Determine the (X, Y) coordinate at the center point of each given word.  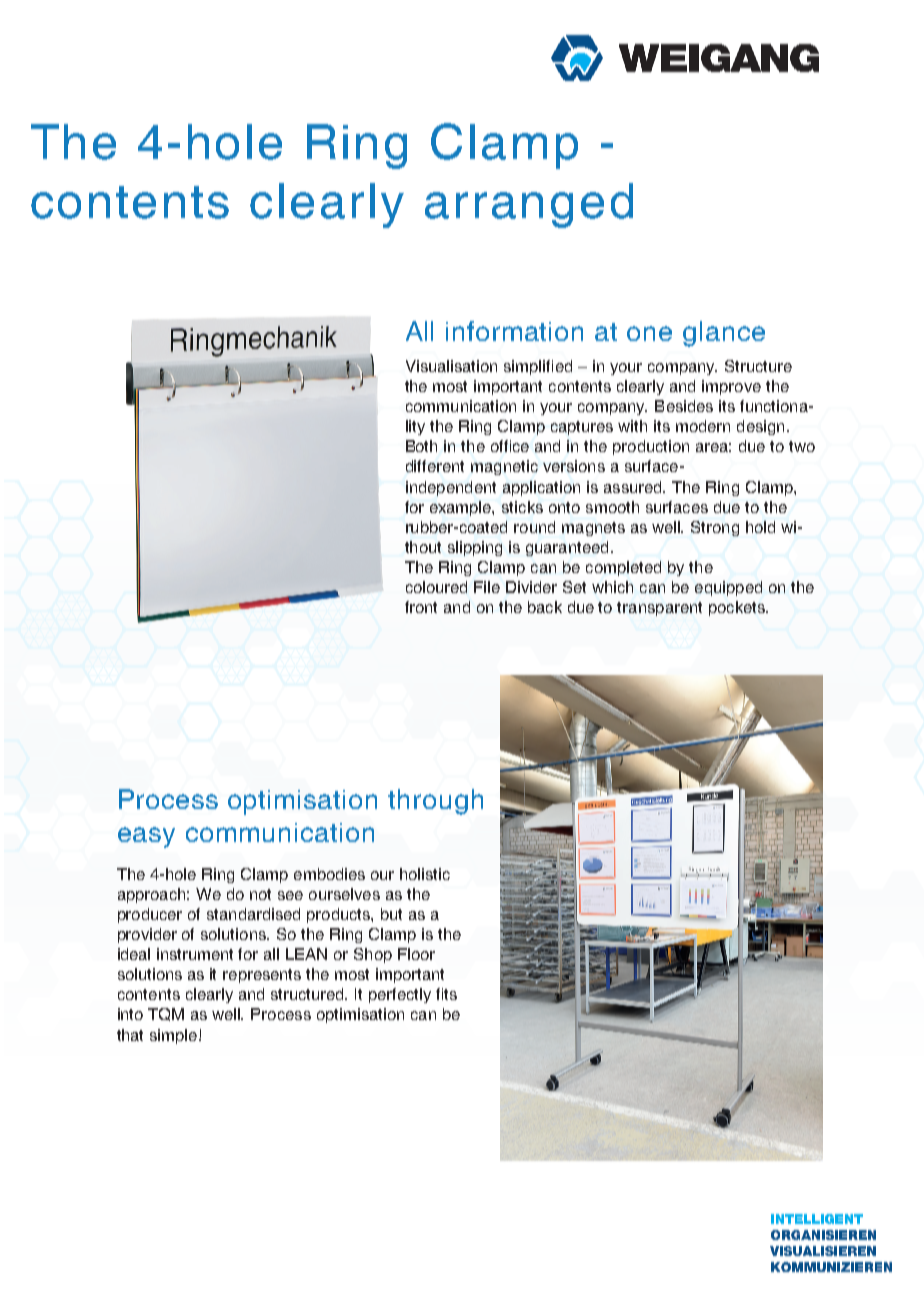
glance (724, 334)
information (514, 331)
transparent (659, 609)
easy (146, 837)
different (435, 466)
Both (421, 446)
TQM (166, 1014)
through (435, 802)
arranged (529, 205)
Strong (715, 528)
